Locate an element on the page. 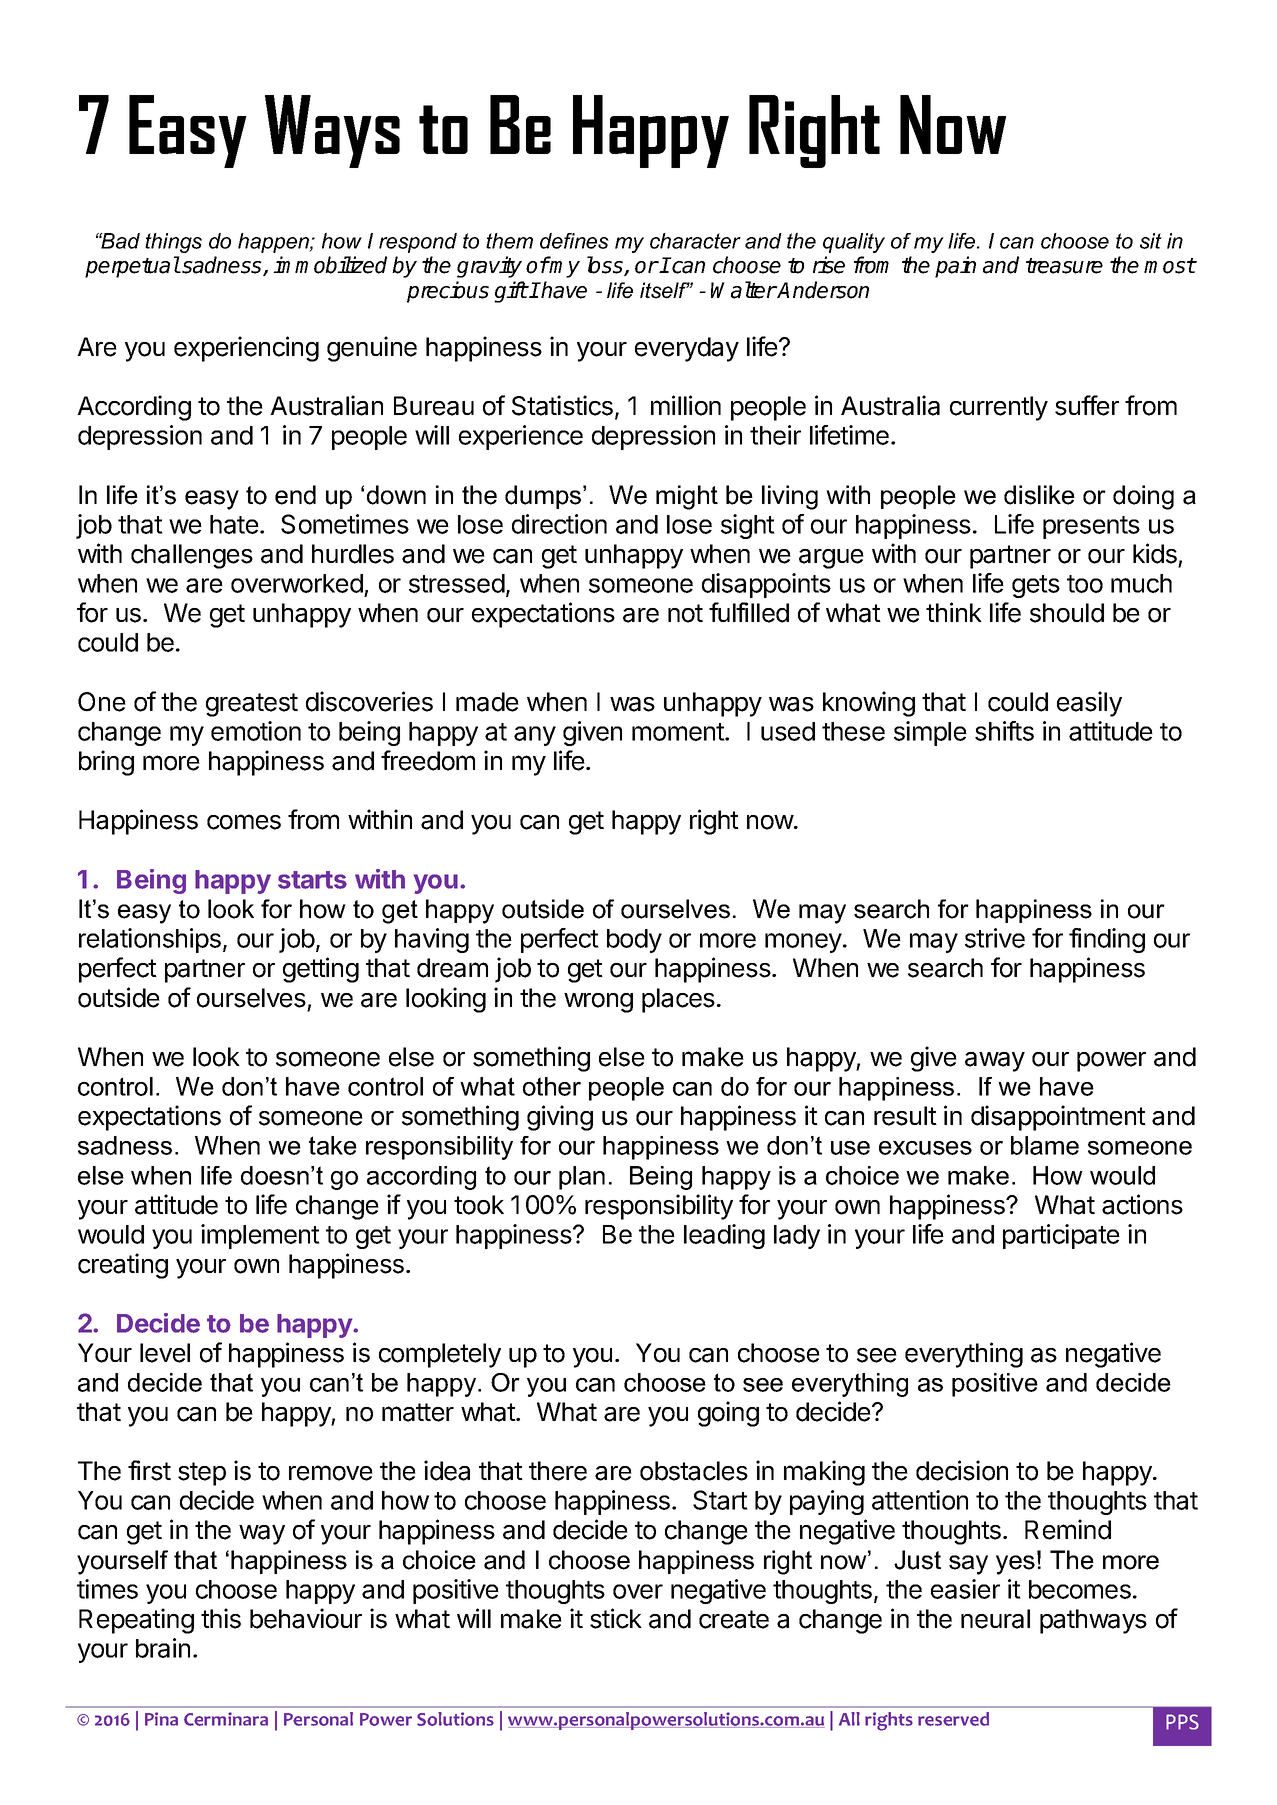  implement is located at coordinates (260, 1236).
